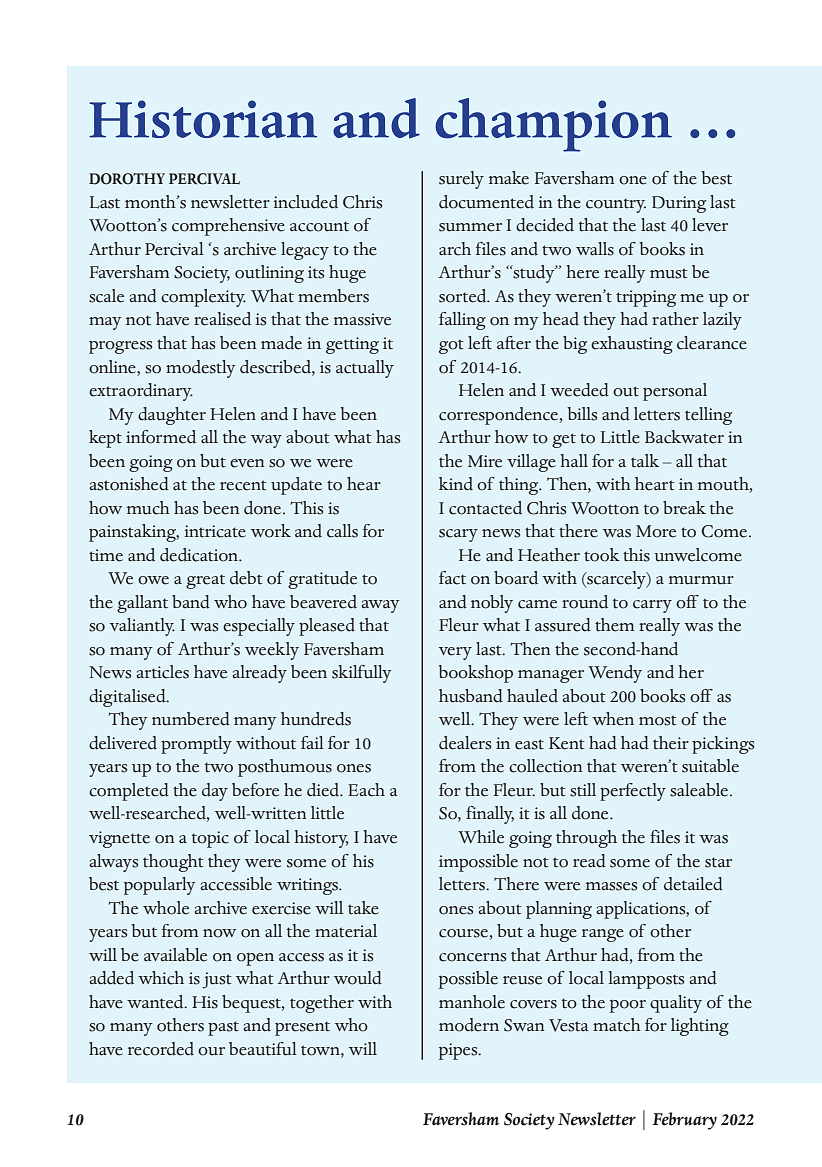 This screenshot has width=822, height=1167. I want to click on Wendy, so click(615, 674).
